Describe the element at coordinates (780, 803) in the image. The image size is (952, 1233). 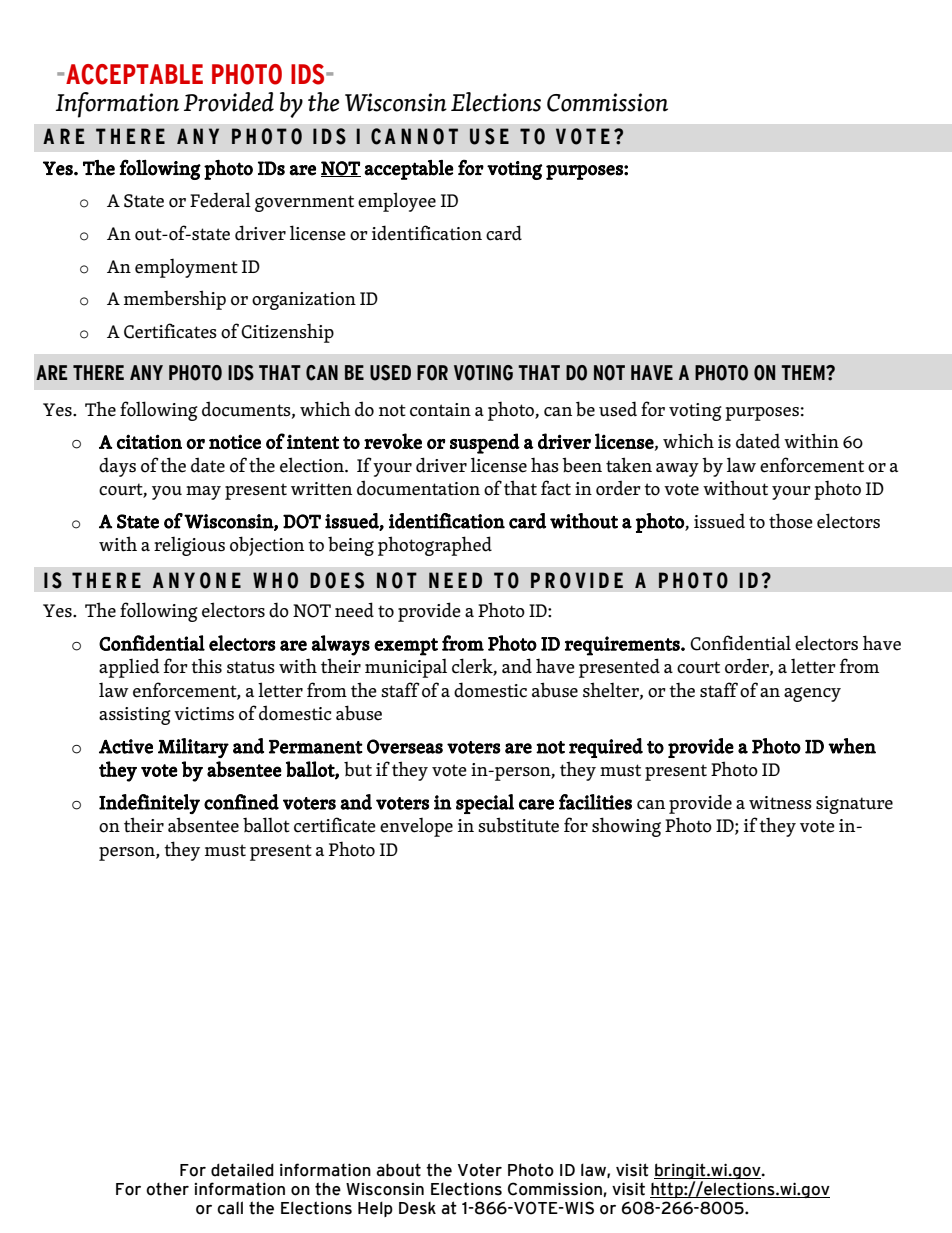
I see `witness` at that location.
